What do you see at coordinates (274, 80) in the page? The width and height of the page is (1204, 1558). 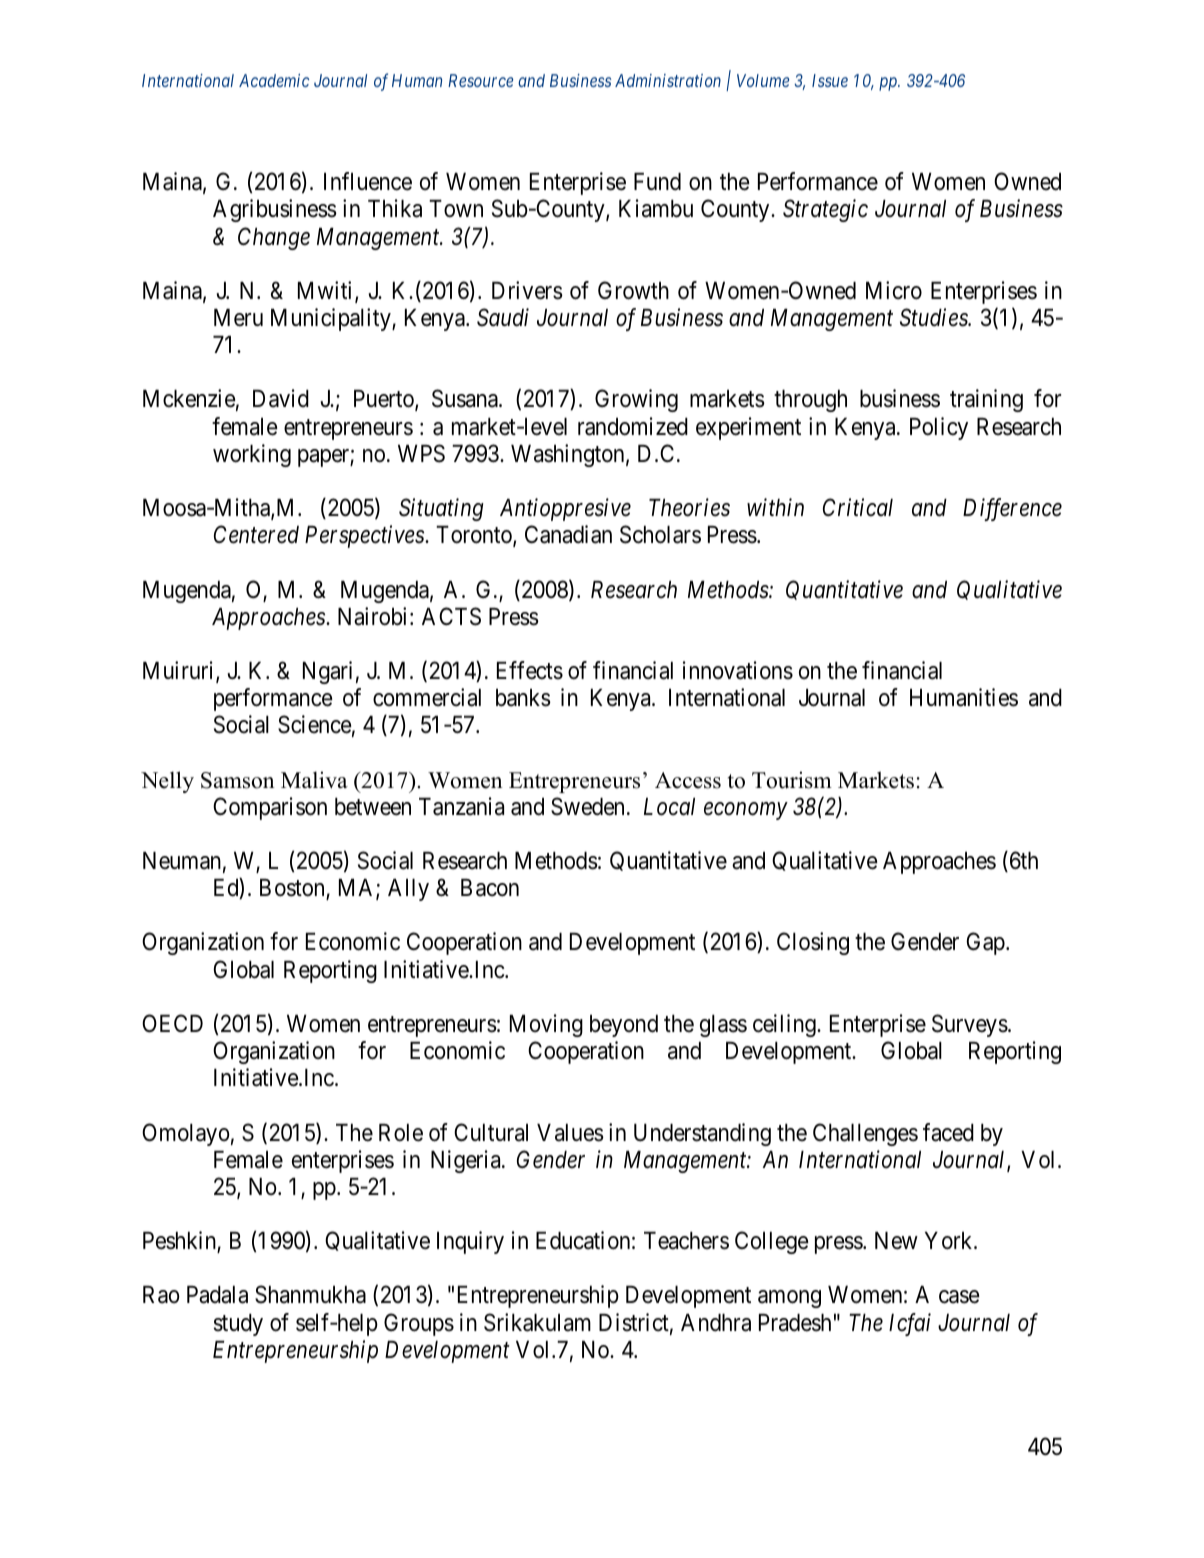 I see `Academic` at bounding box center [274, 80].
